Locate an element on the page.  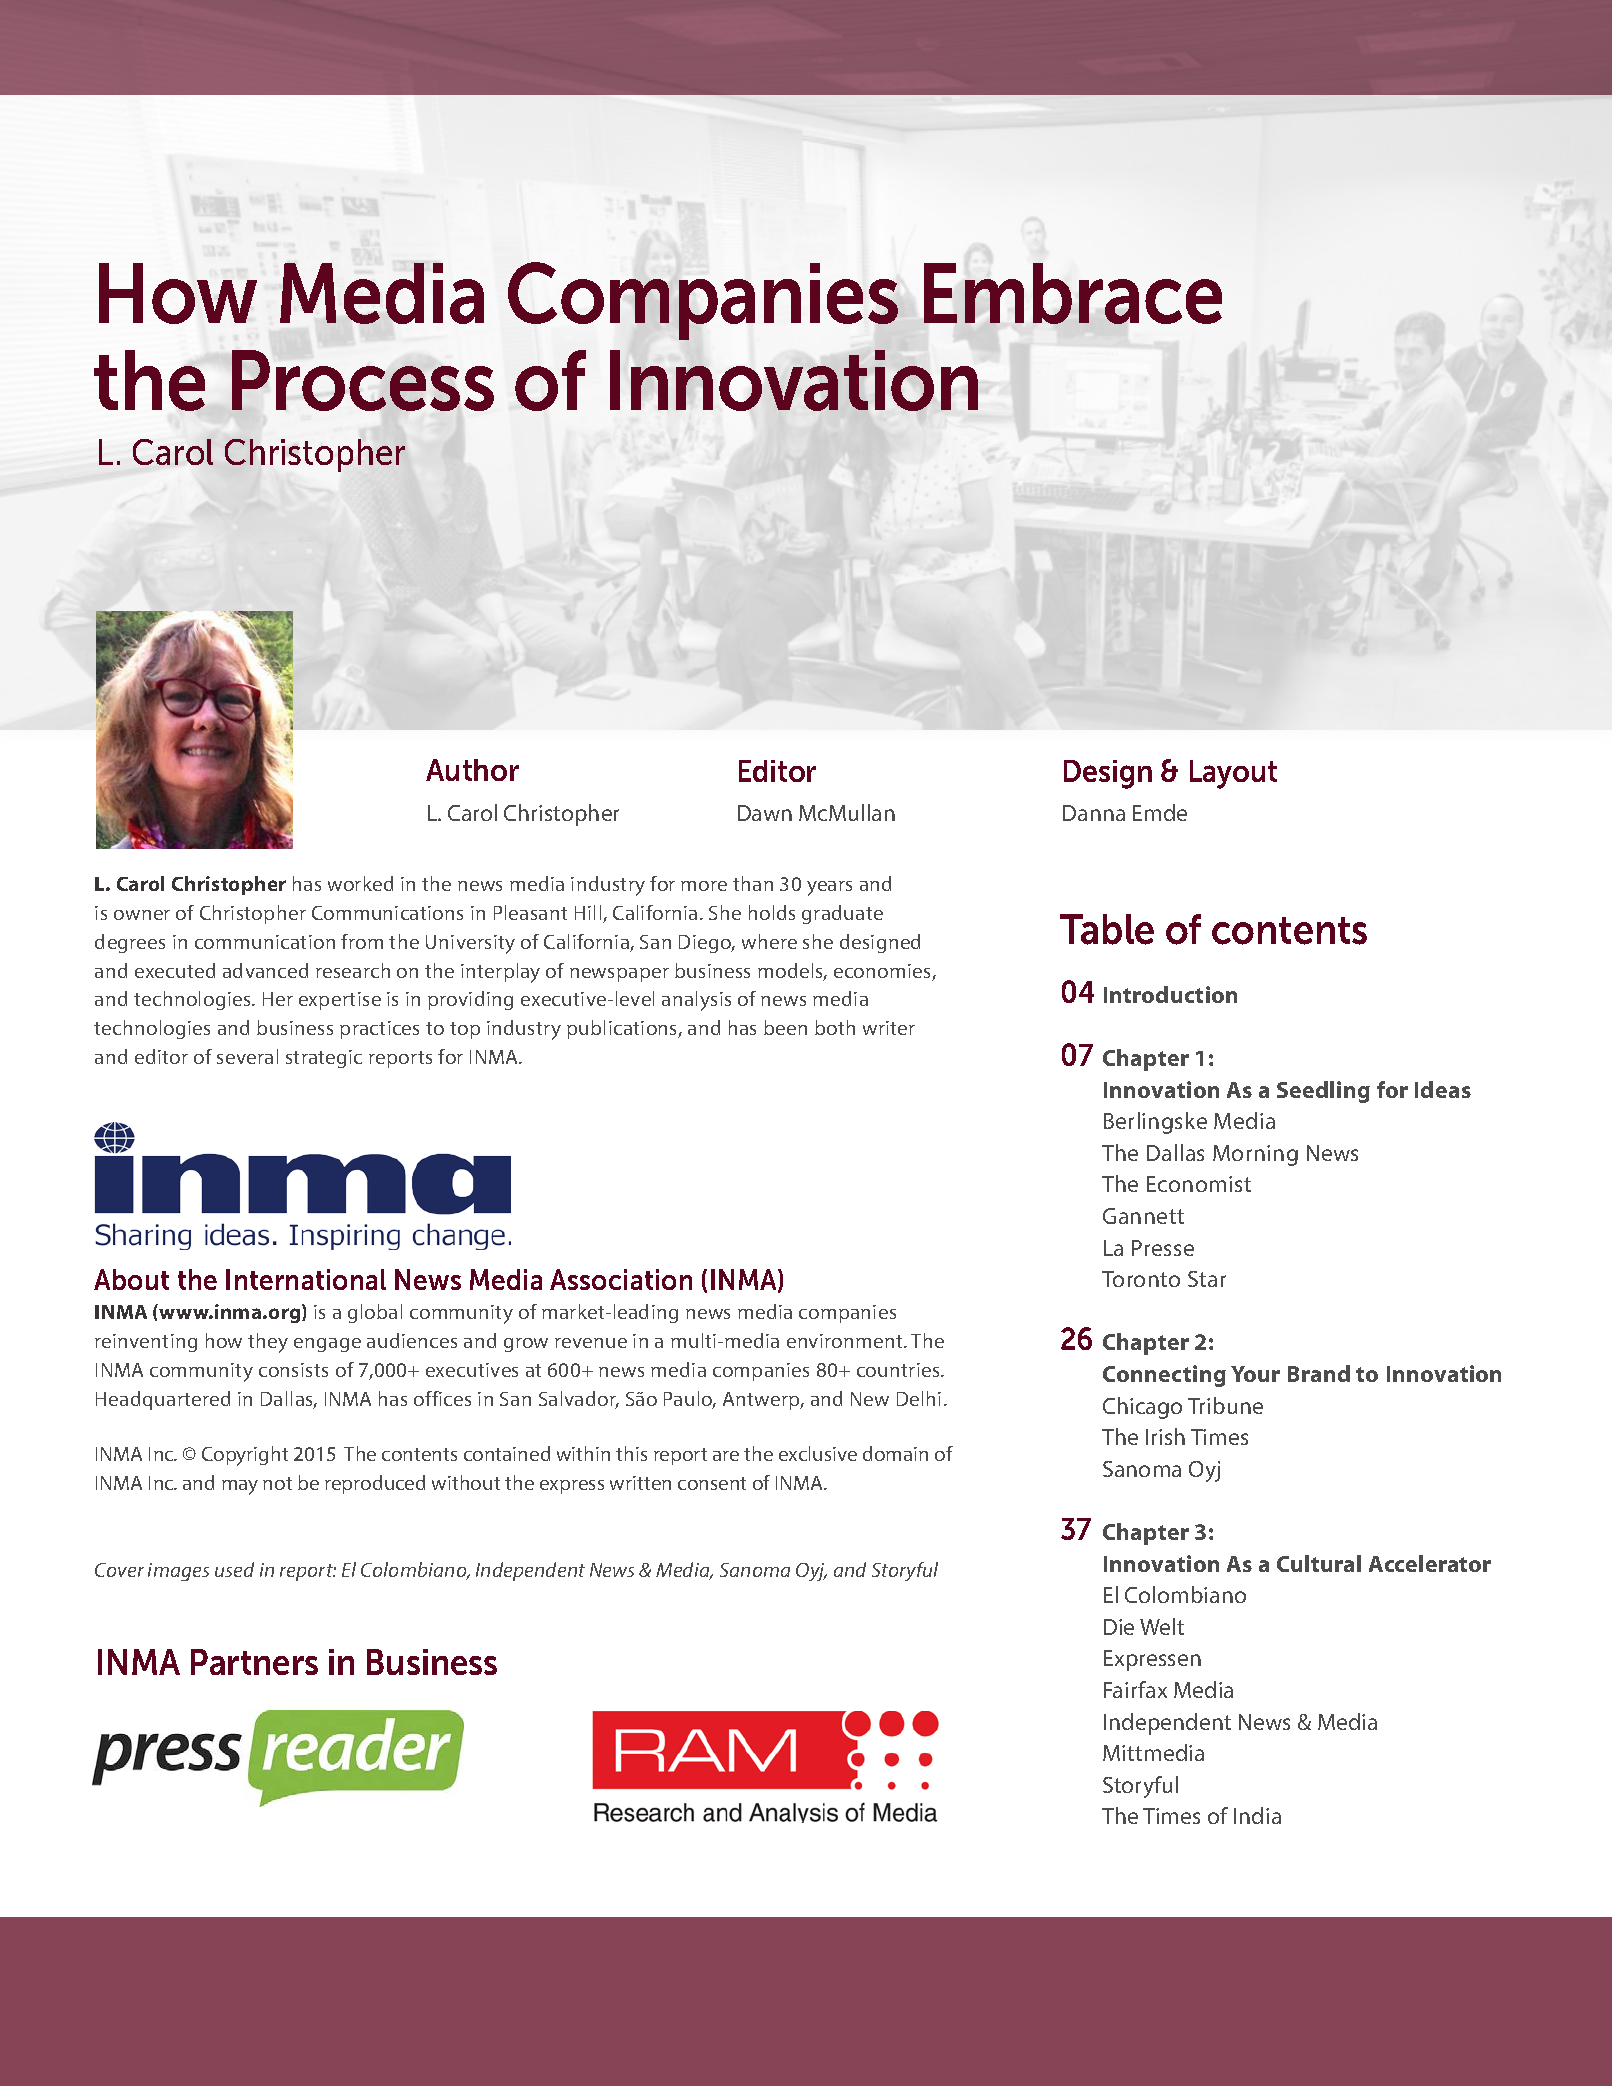
Layout is located at coordinates (1233, 774).
